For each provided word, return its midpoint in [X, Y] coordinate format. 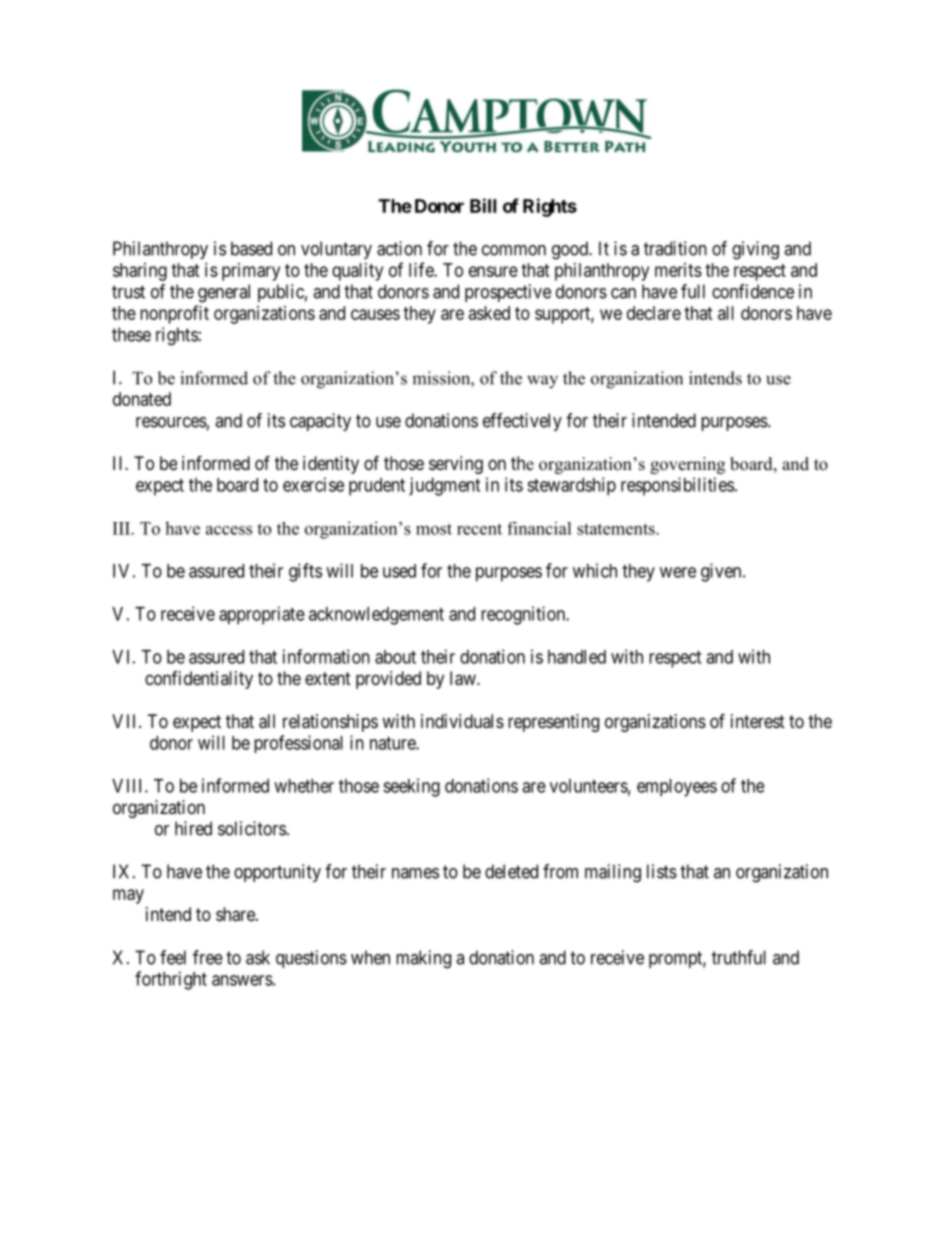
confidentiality [199, 680]
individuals [462, 721]
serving [456, 465]
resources [171, 422]
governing [687, 465]
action [399, 248]
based [251, 248]
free [208, 957]
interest [758, 721]
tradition [675, 248]
